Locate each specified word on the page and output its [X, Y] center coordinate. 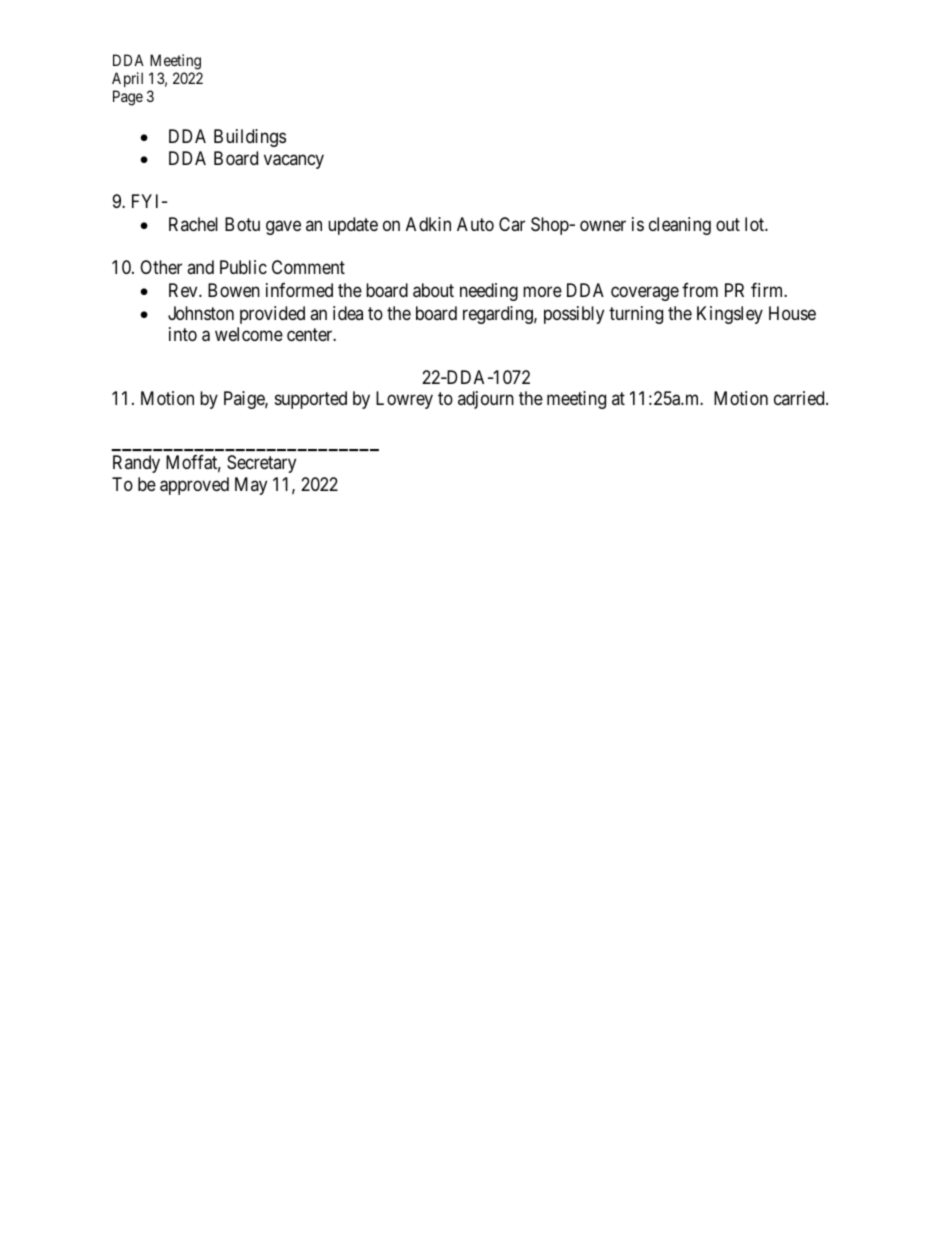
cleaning [680, 226]
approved [194, 486]
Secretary [261, 464]
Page [128, 98]
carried [800, 398]
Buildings [250, 138]
